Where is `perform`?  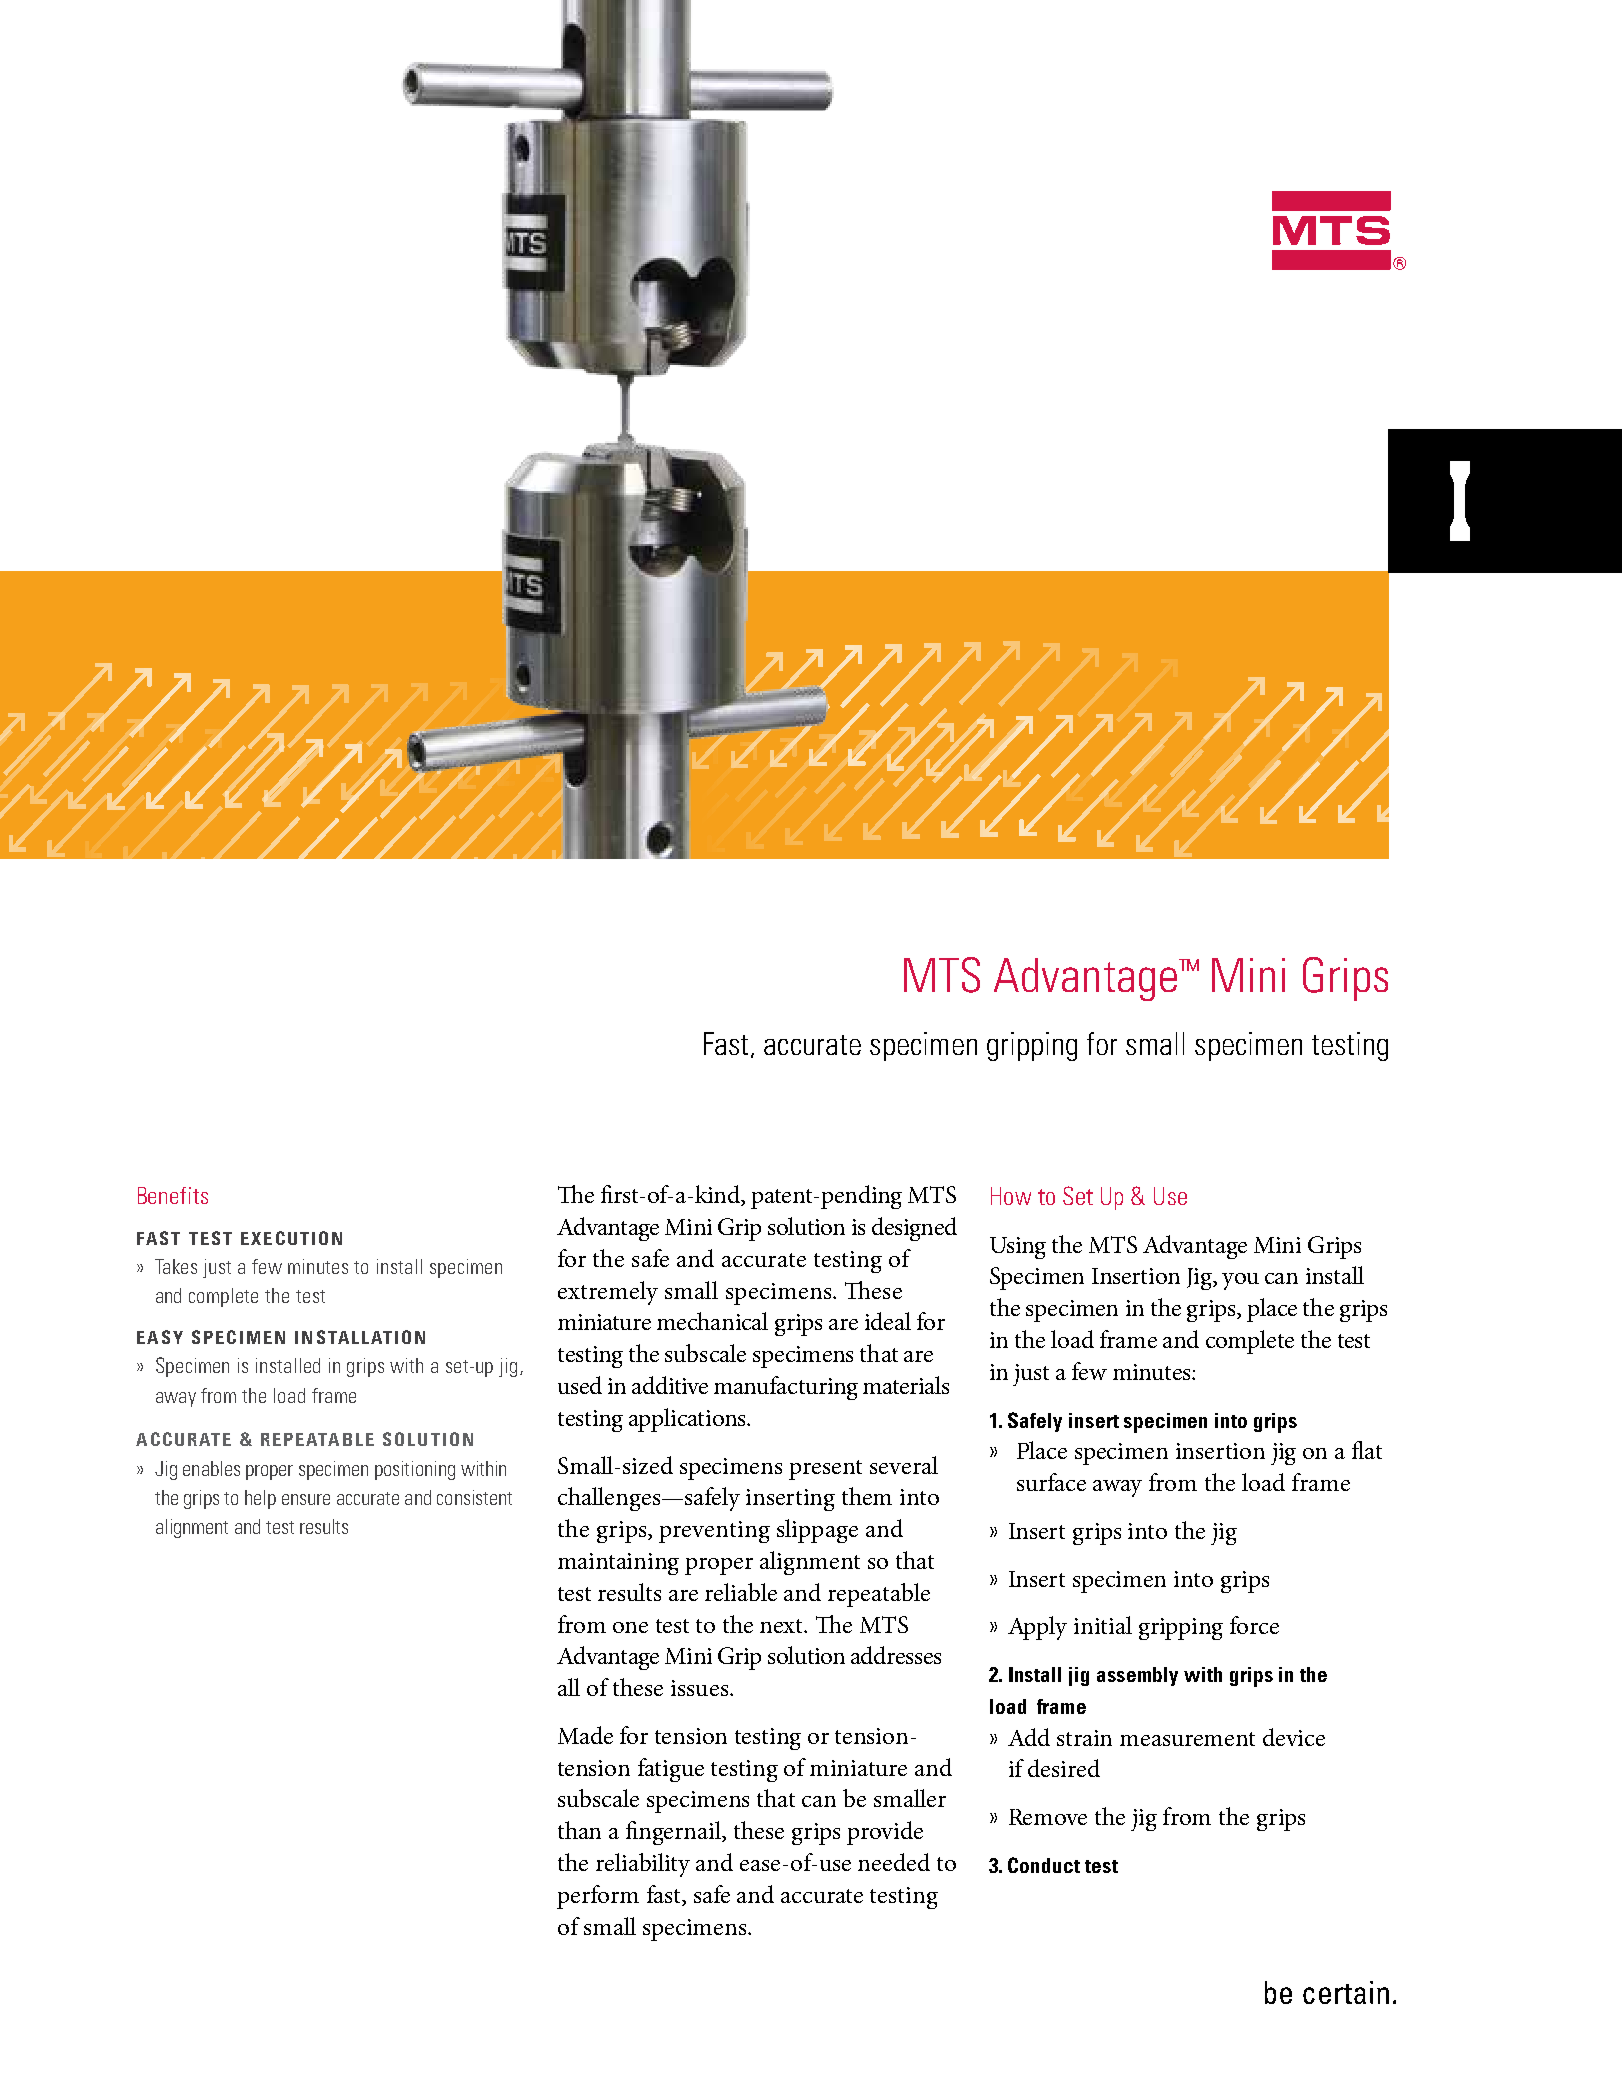 perform is located at coordinates (598, 1897).
